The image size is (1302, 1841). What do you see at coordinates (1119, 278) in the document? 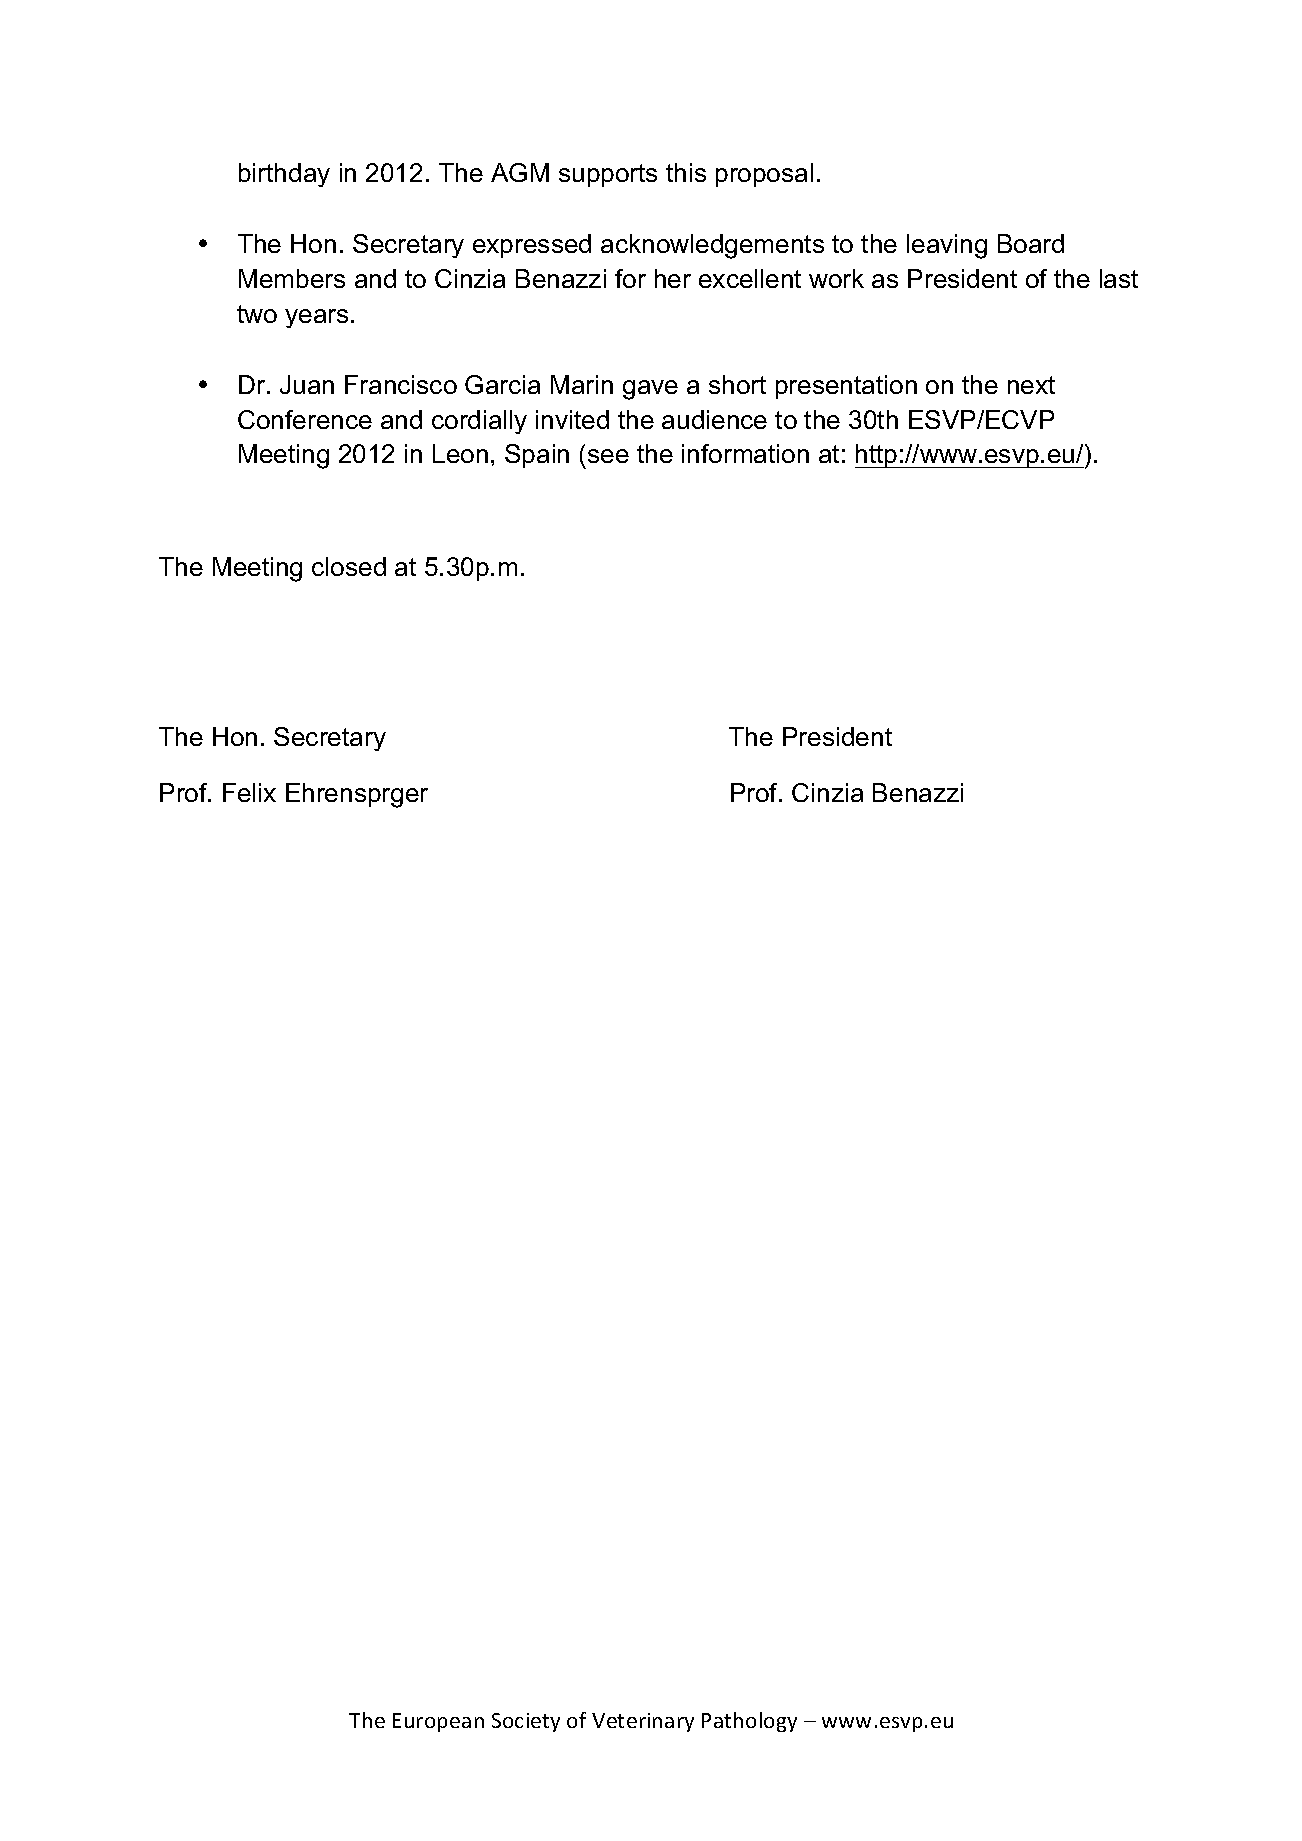
I see `last` at bounding box center [1119, 278].
